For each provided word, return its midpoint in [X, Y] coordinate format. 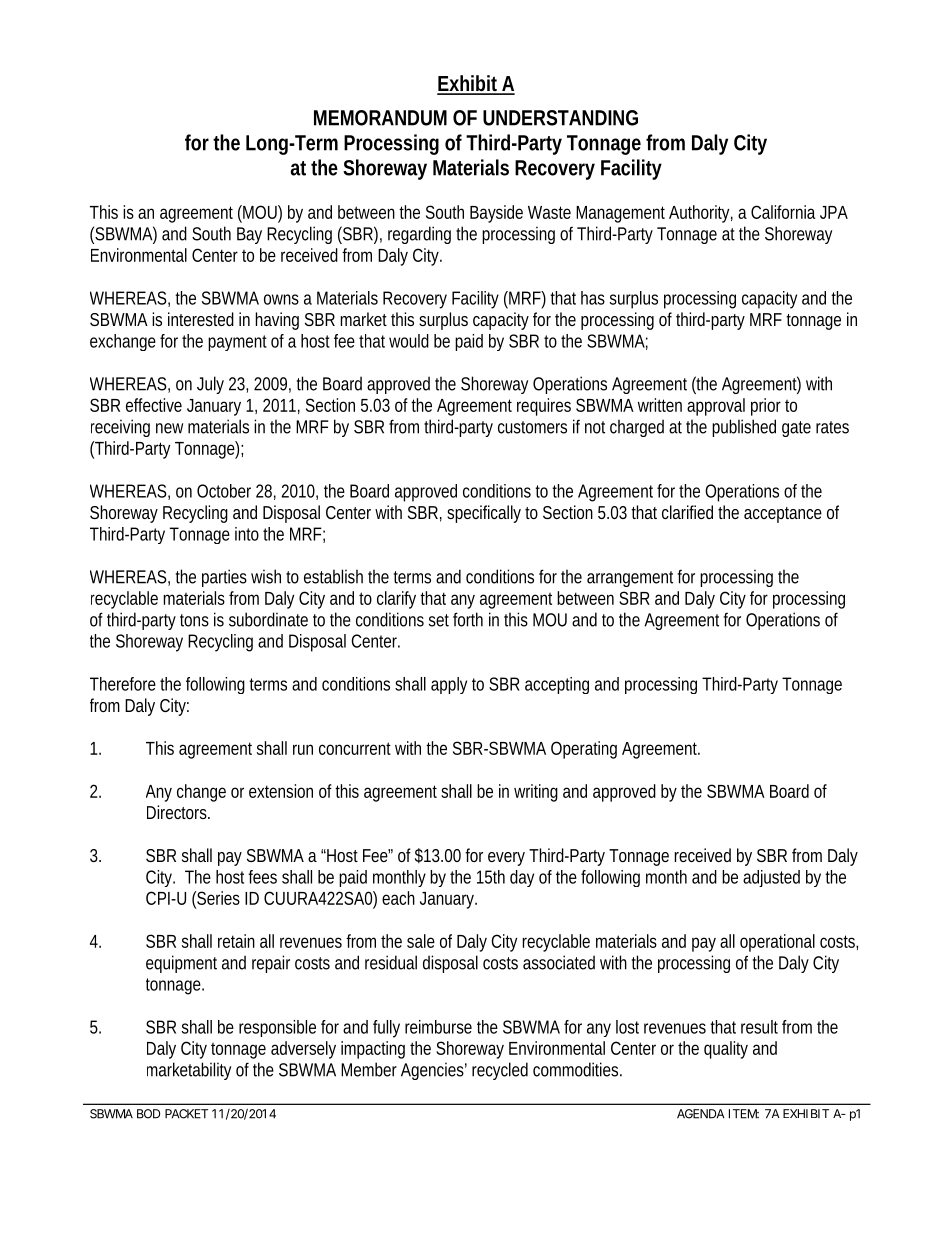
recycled [500, 1071]
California [783, 212]
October [224, 491]
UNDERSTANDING [560, 118]
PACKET [186, 1114]
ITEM [744, 1114]
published [744, 428]
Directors [178, 812]
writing [536, 793]
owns [281, 299]
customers [532, 427]
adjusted [771, 878]
